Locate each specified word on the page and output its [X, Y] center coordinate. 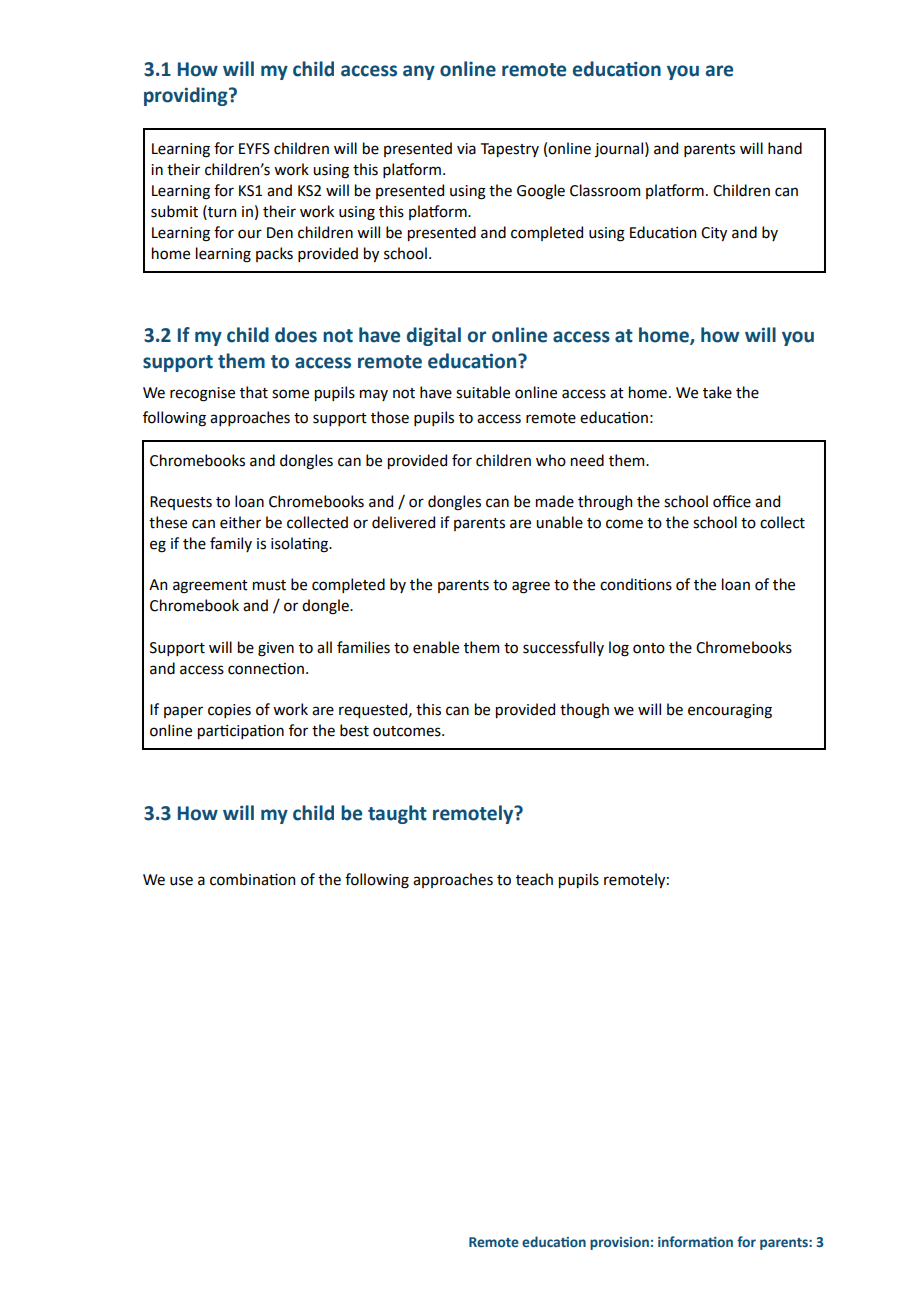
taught [397, 814]
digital [434, 336]
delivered [403, 522]
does [296, 335]
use [181, 881]
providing [187, 96]
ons [660, 586]
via [466, 149]
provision [619, 1243]
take [717, 392]
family [231, 544]
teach [534, 879]
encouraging [730, 711]
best [354, 730]
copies [229, 711]
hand [785, 148]
